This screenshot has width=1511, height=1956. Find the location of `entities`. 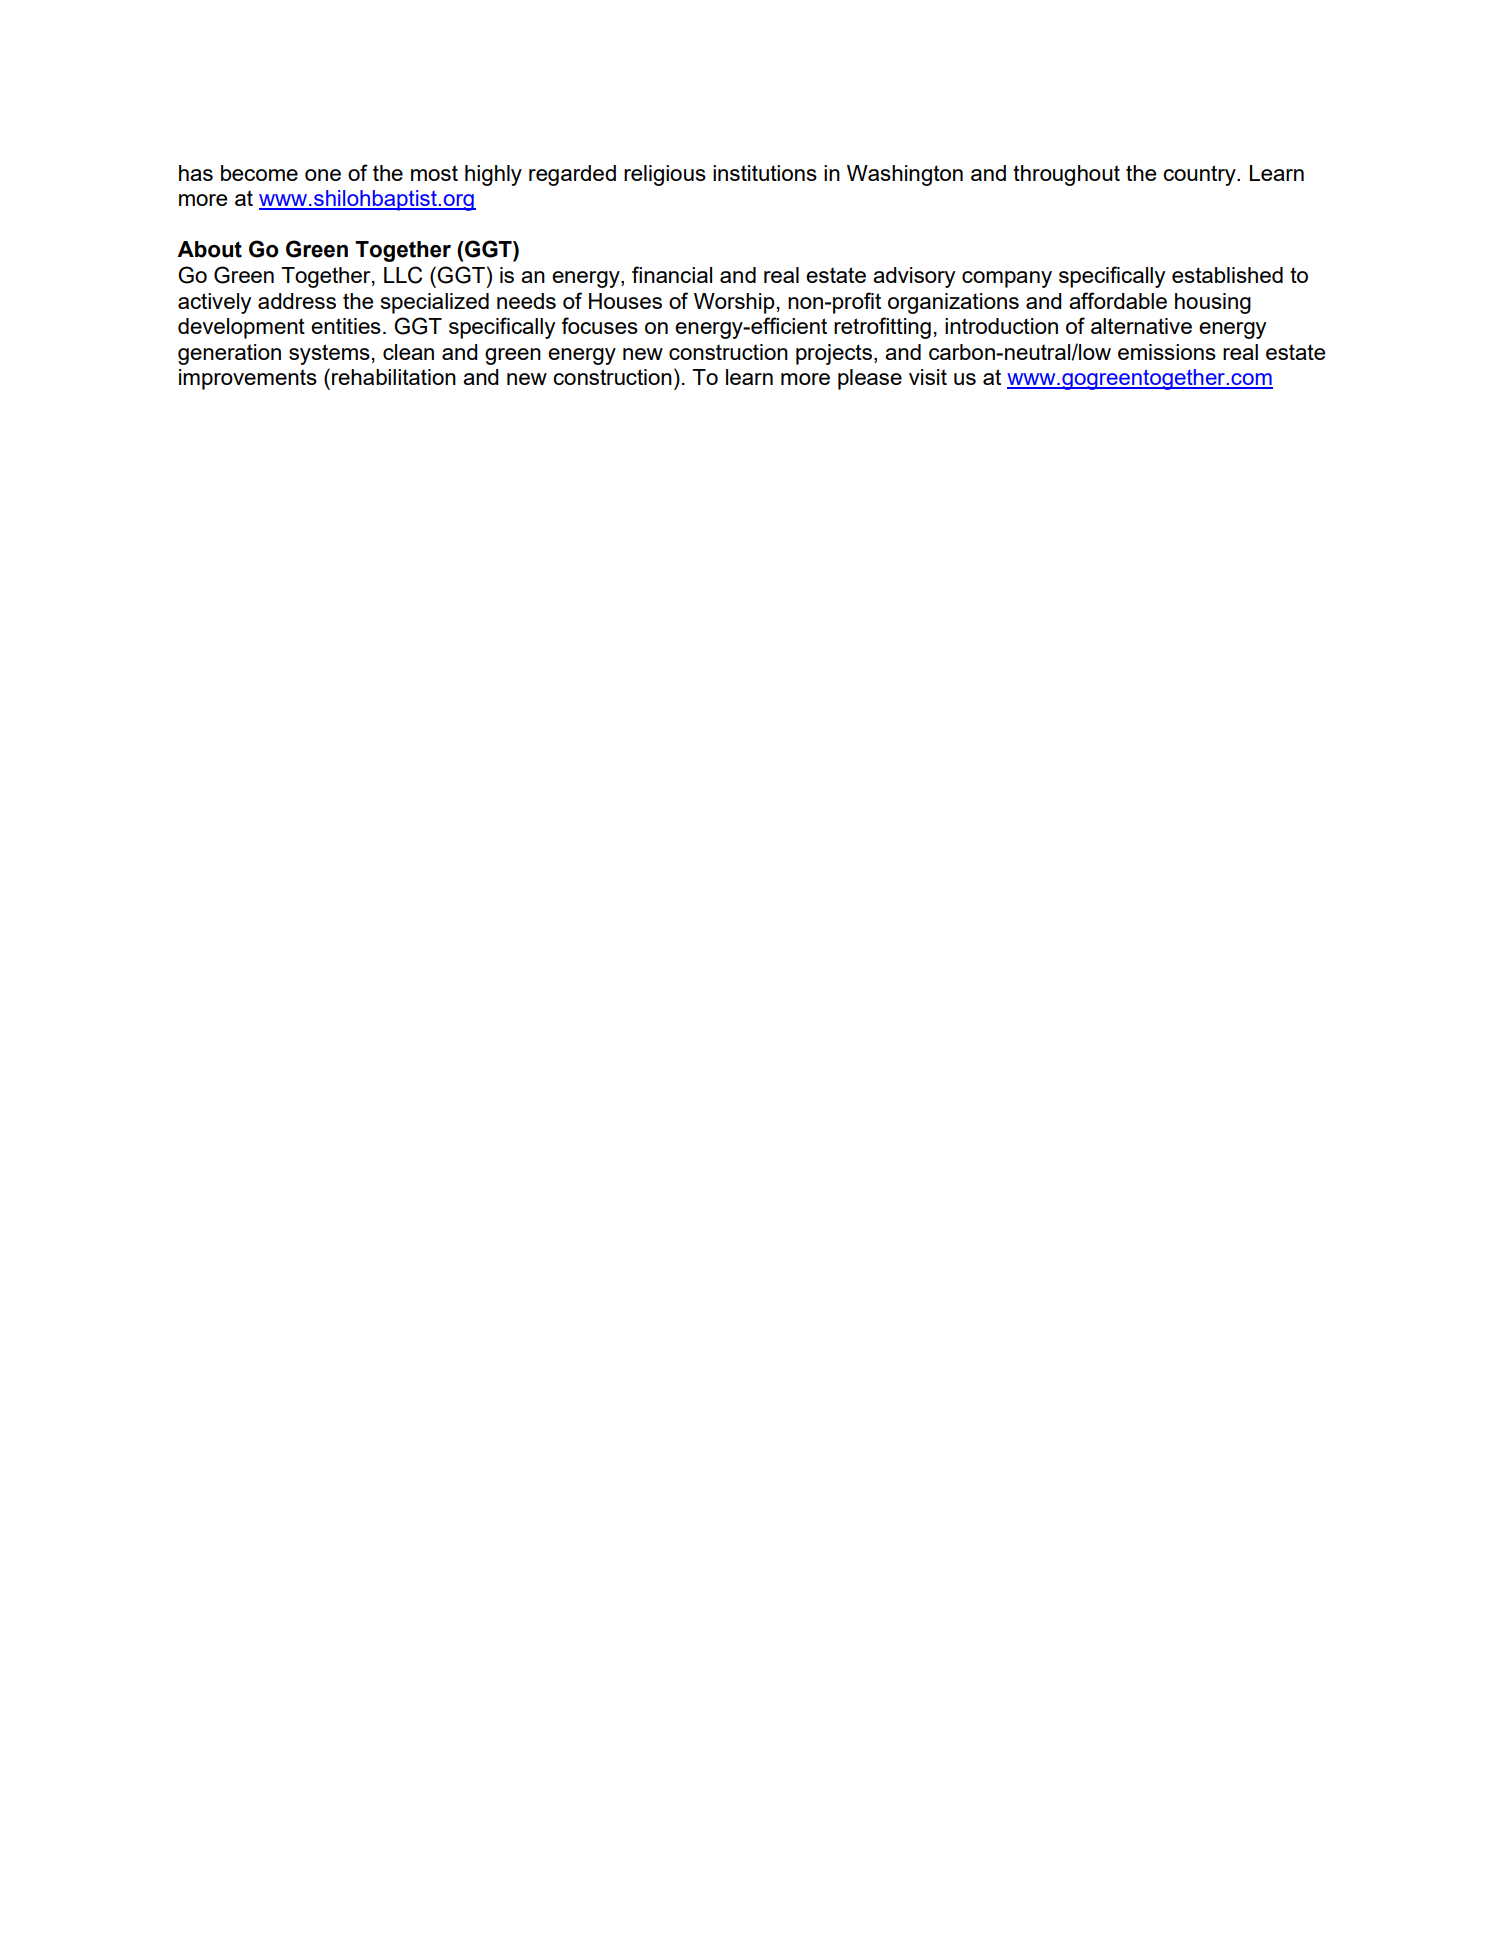

entities is located at coordinates (346, 326).
